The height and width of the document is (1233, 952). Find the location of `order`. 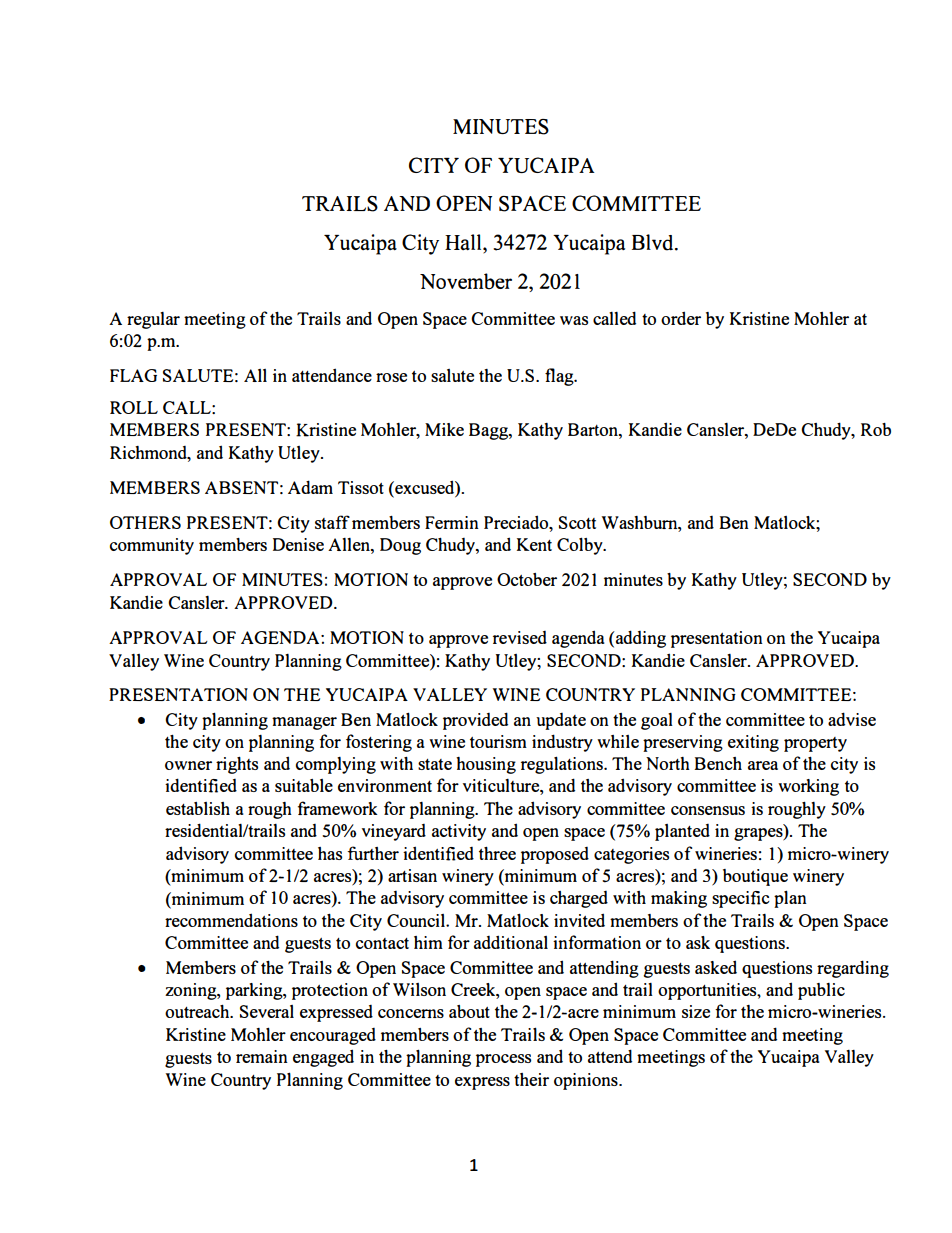

order is located at coordinates (681, 318).
